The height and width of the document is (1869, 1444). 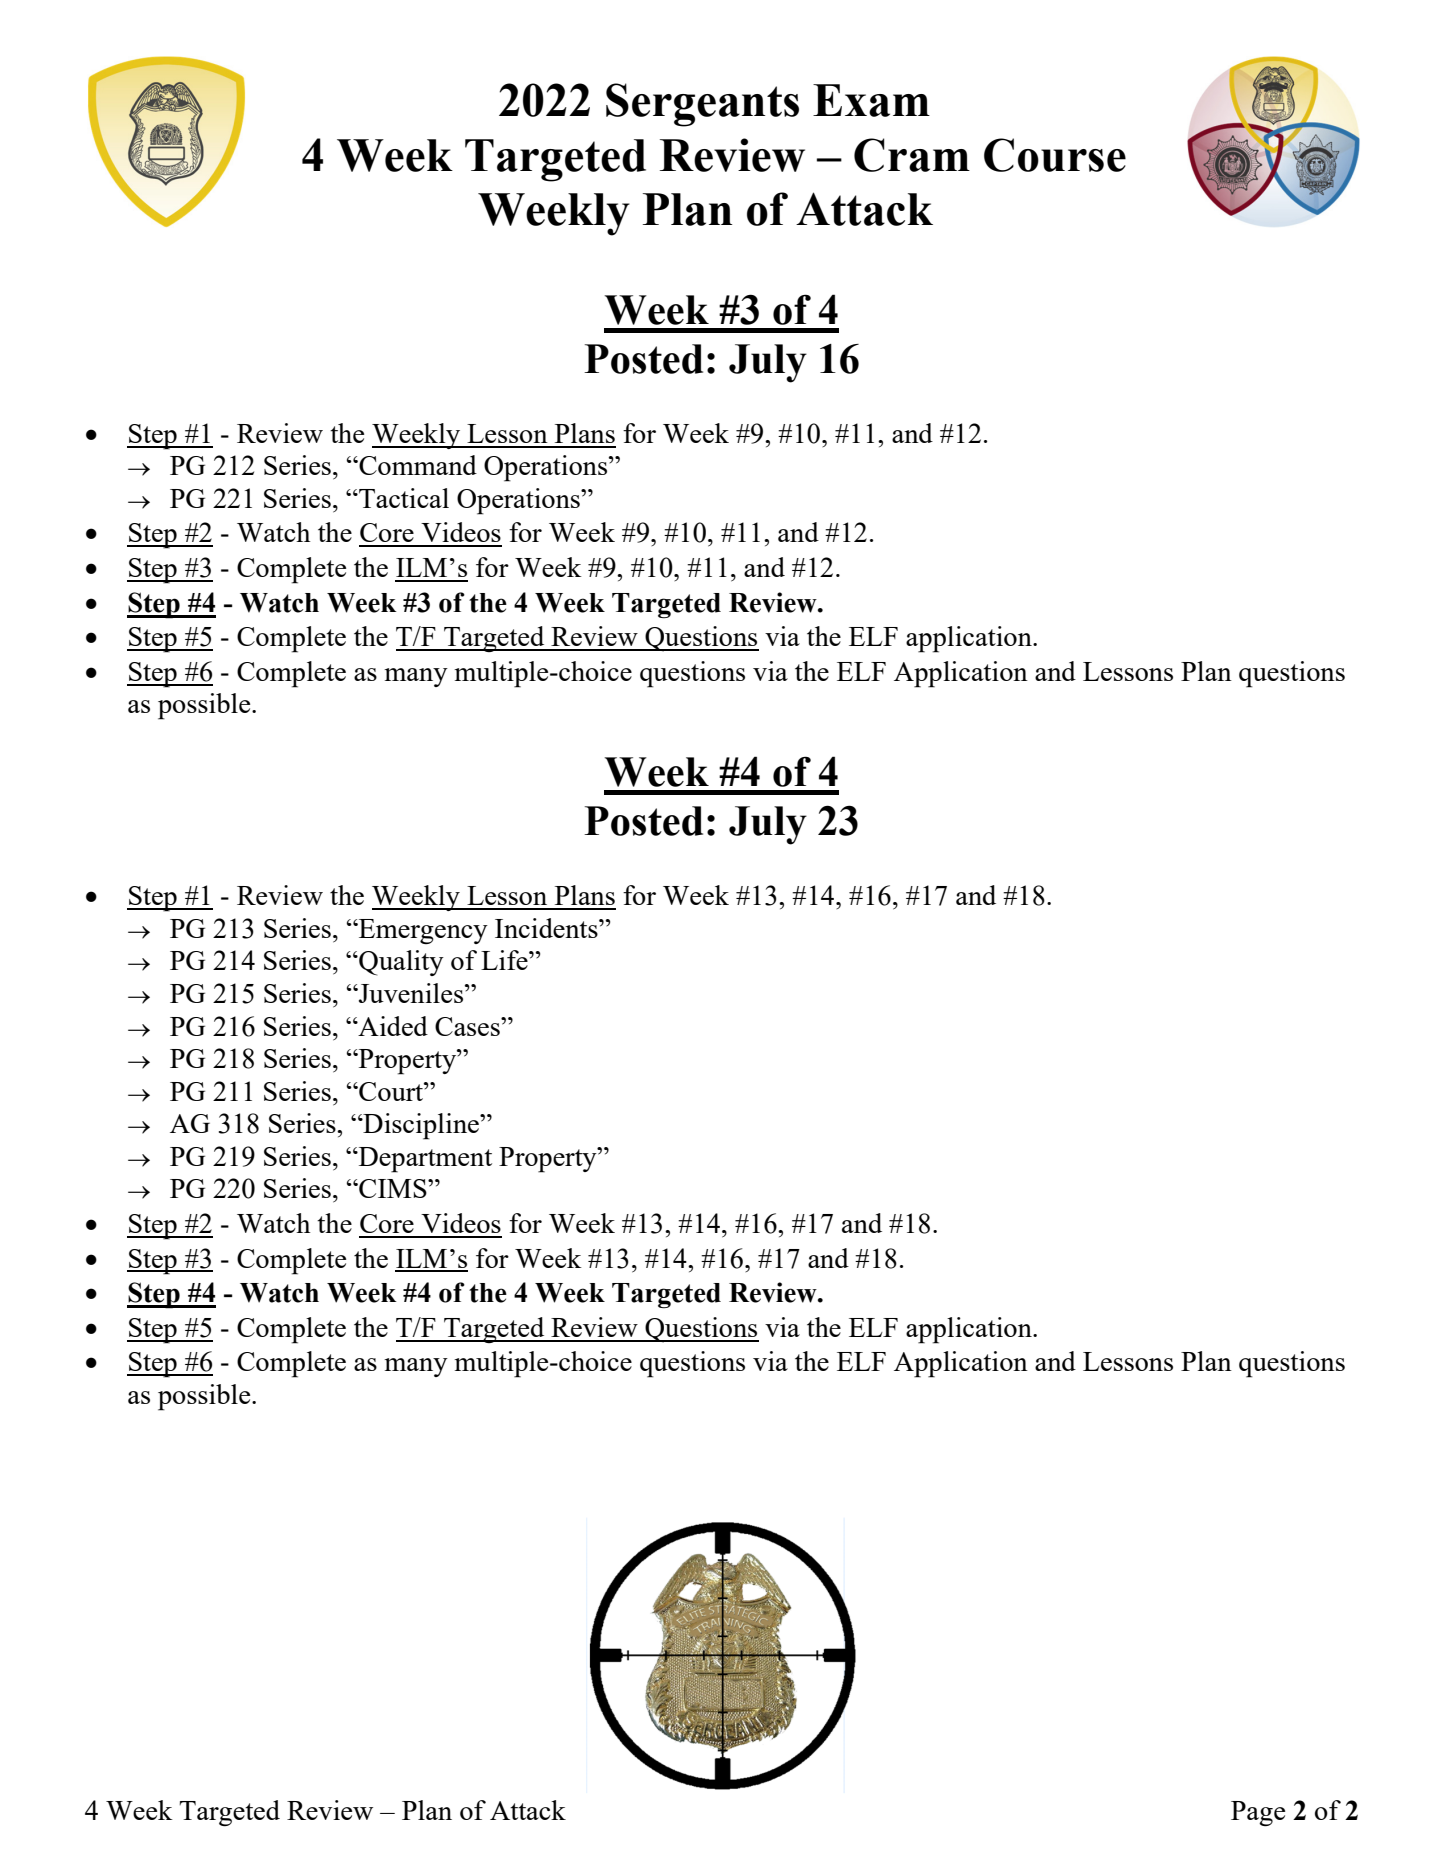 I want to click on Juveniles, so click(x=411, y=993).
